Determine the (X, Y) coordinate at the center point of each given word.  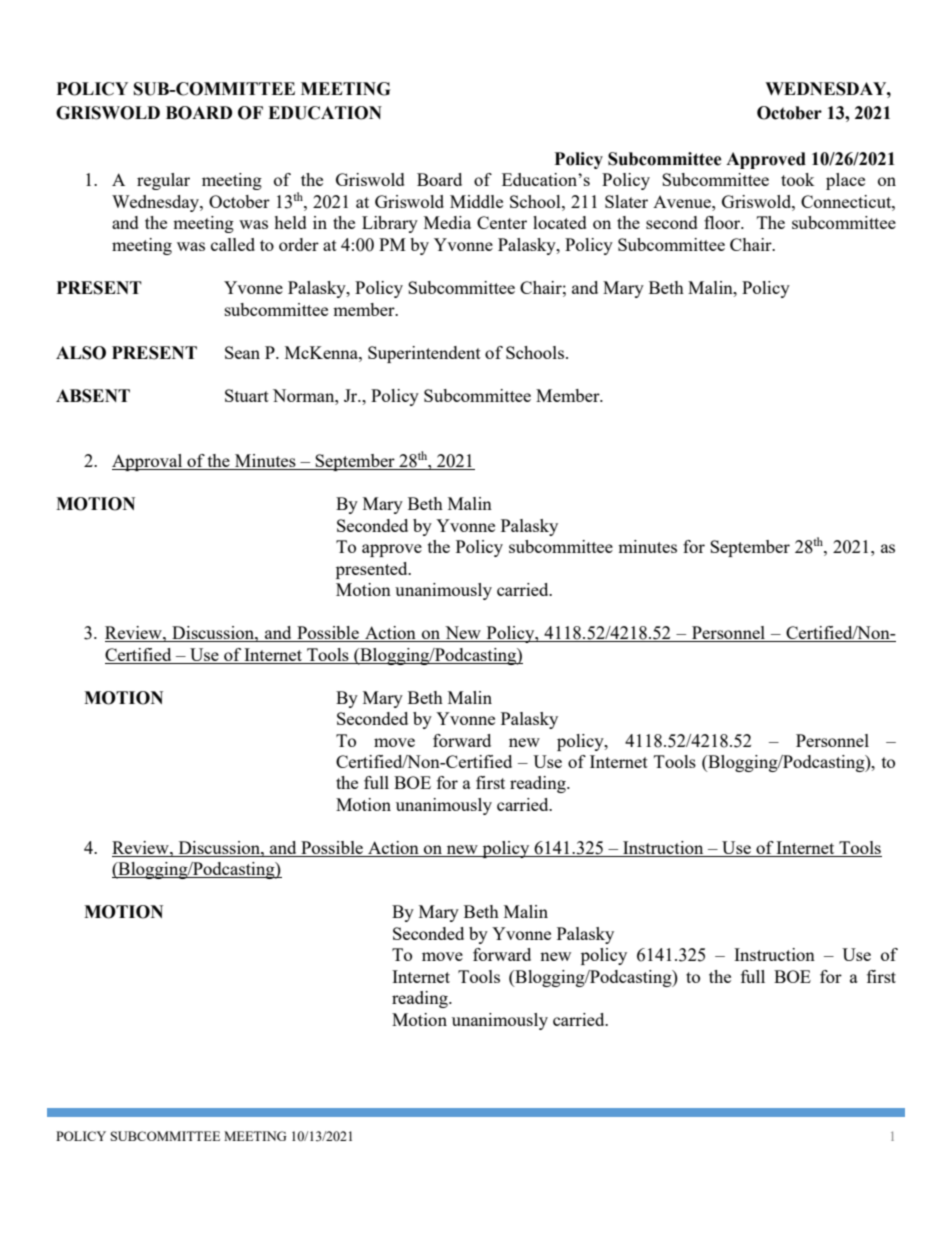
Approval (148, 462)
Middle (476, 201)
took (798, 179)
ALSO (81, 353)
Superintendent (424, 354)
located (560, 222)
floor (723, 222)
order (299, 244)
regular (163, 181)
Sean (242, 352)
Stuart (247, 395)
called (233, 244)
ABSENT (93, 396)
